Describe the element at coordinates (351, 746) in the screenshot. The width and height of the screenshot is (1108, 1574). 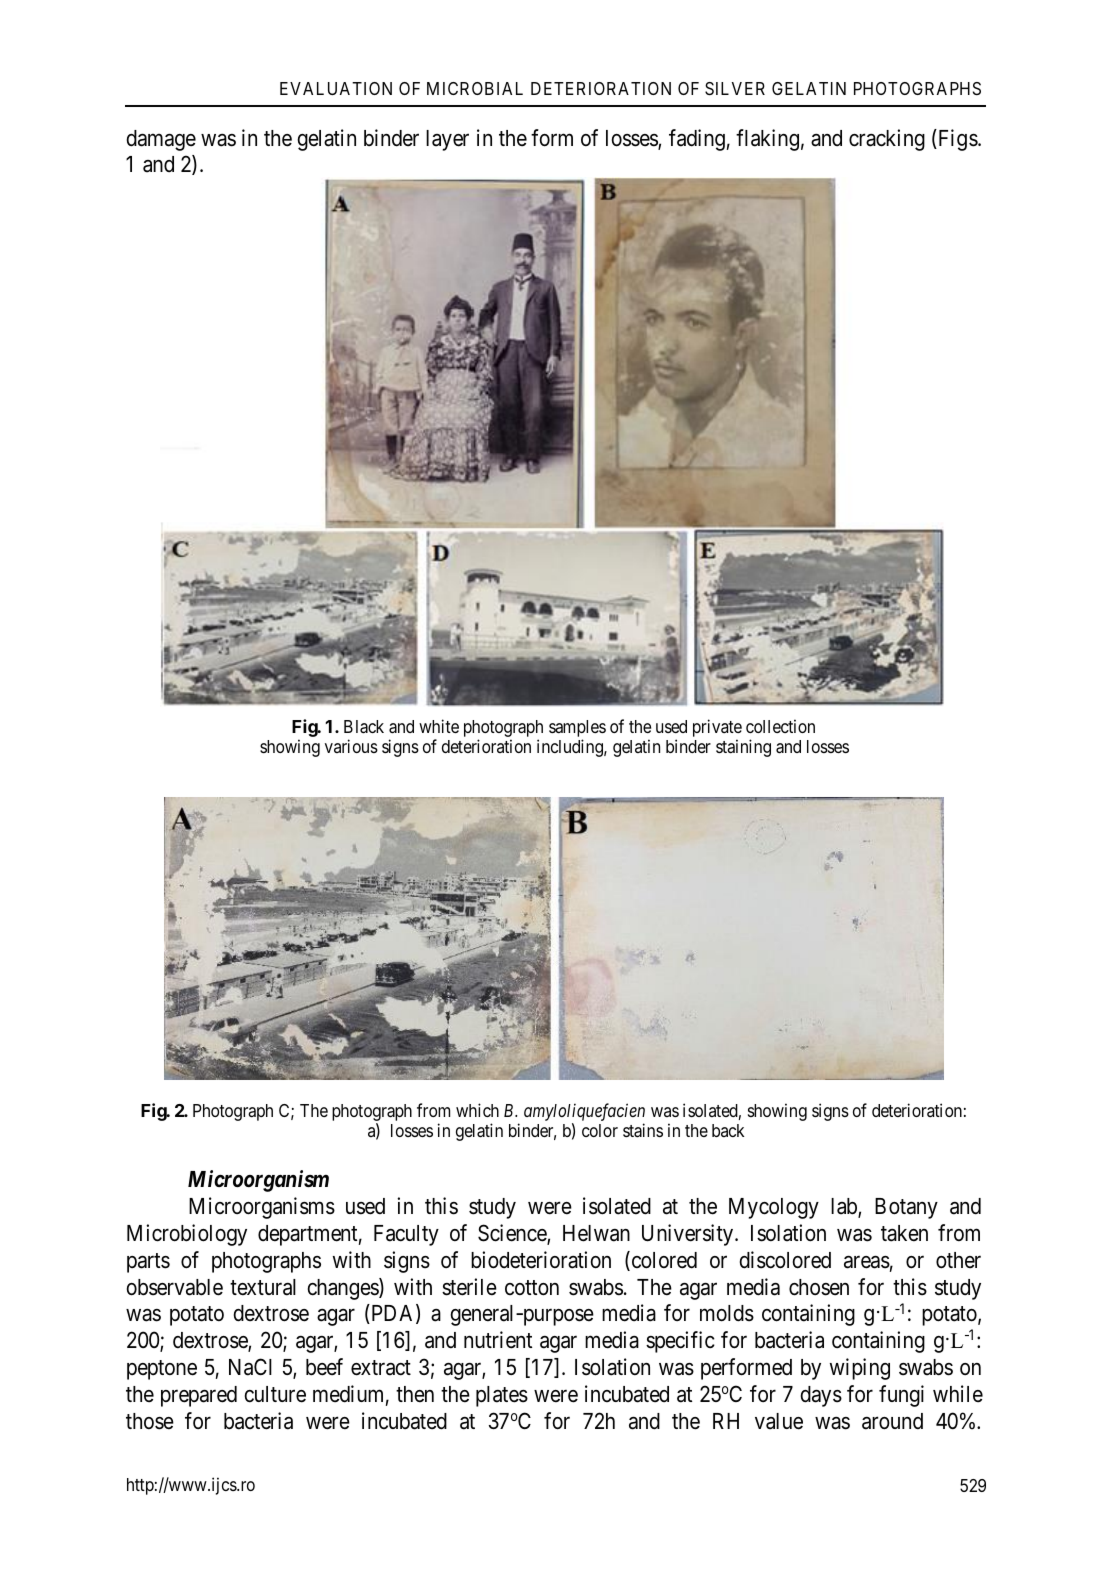
I see `various` at that location.
